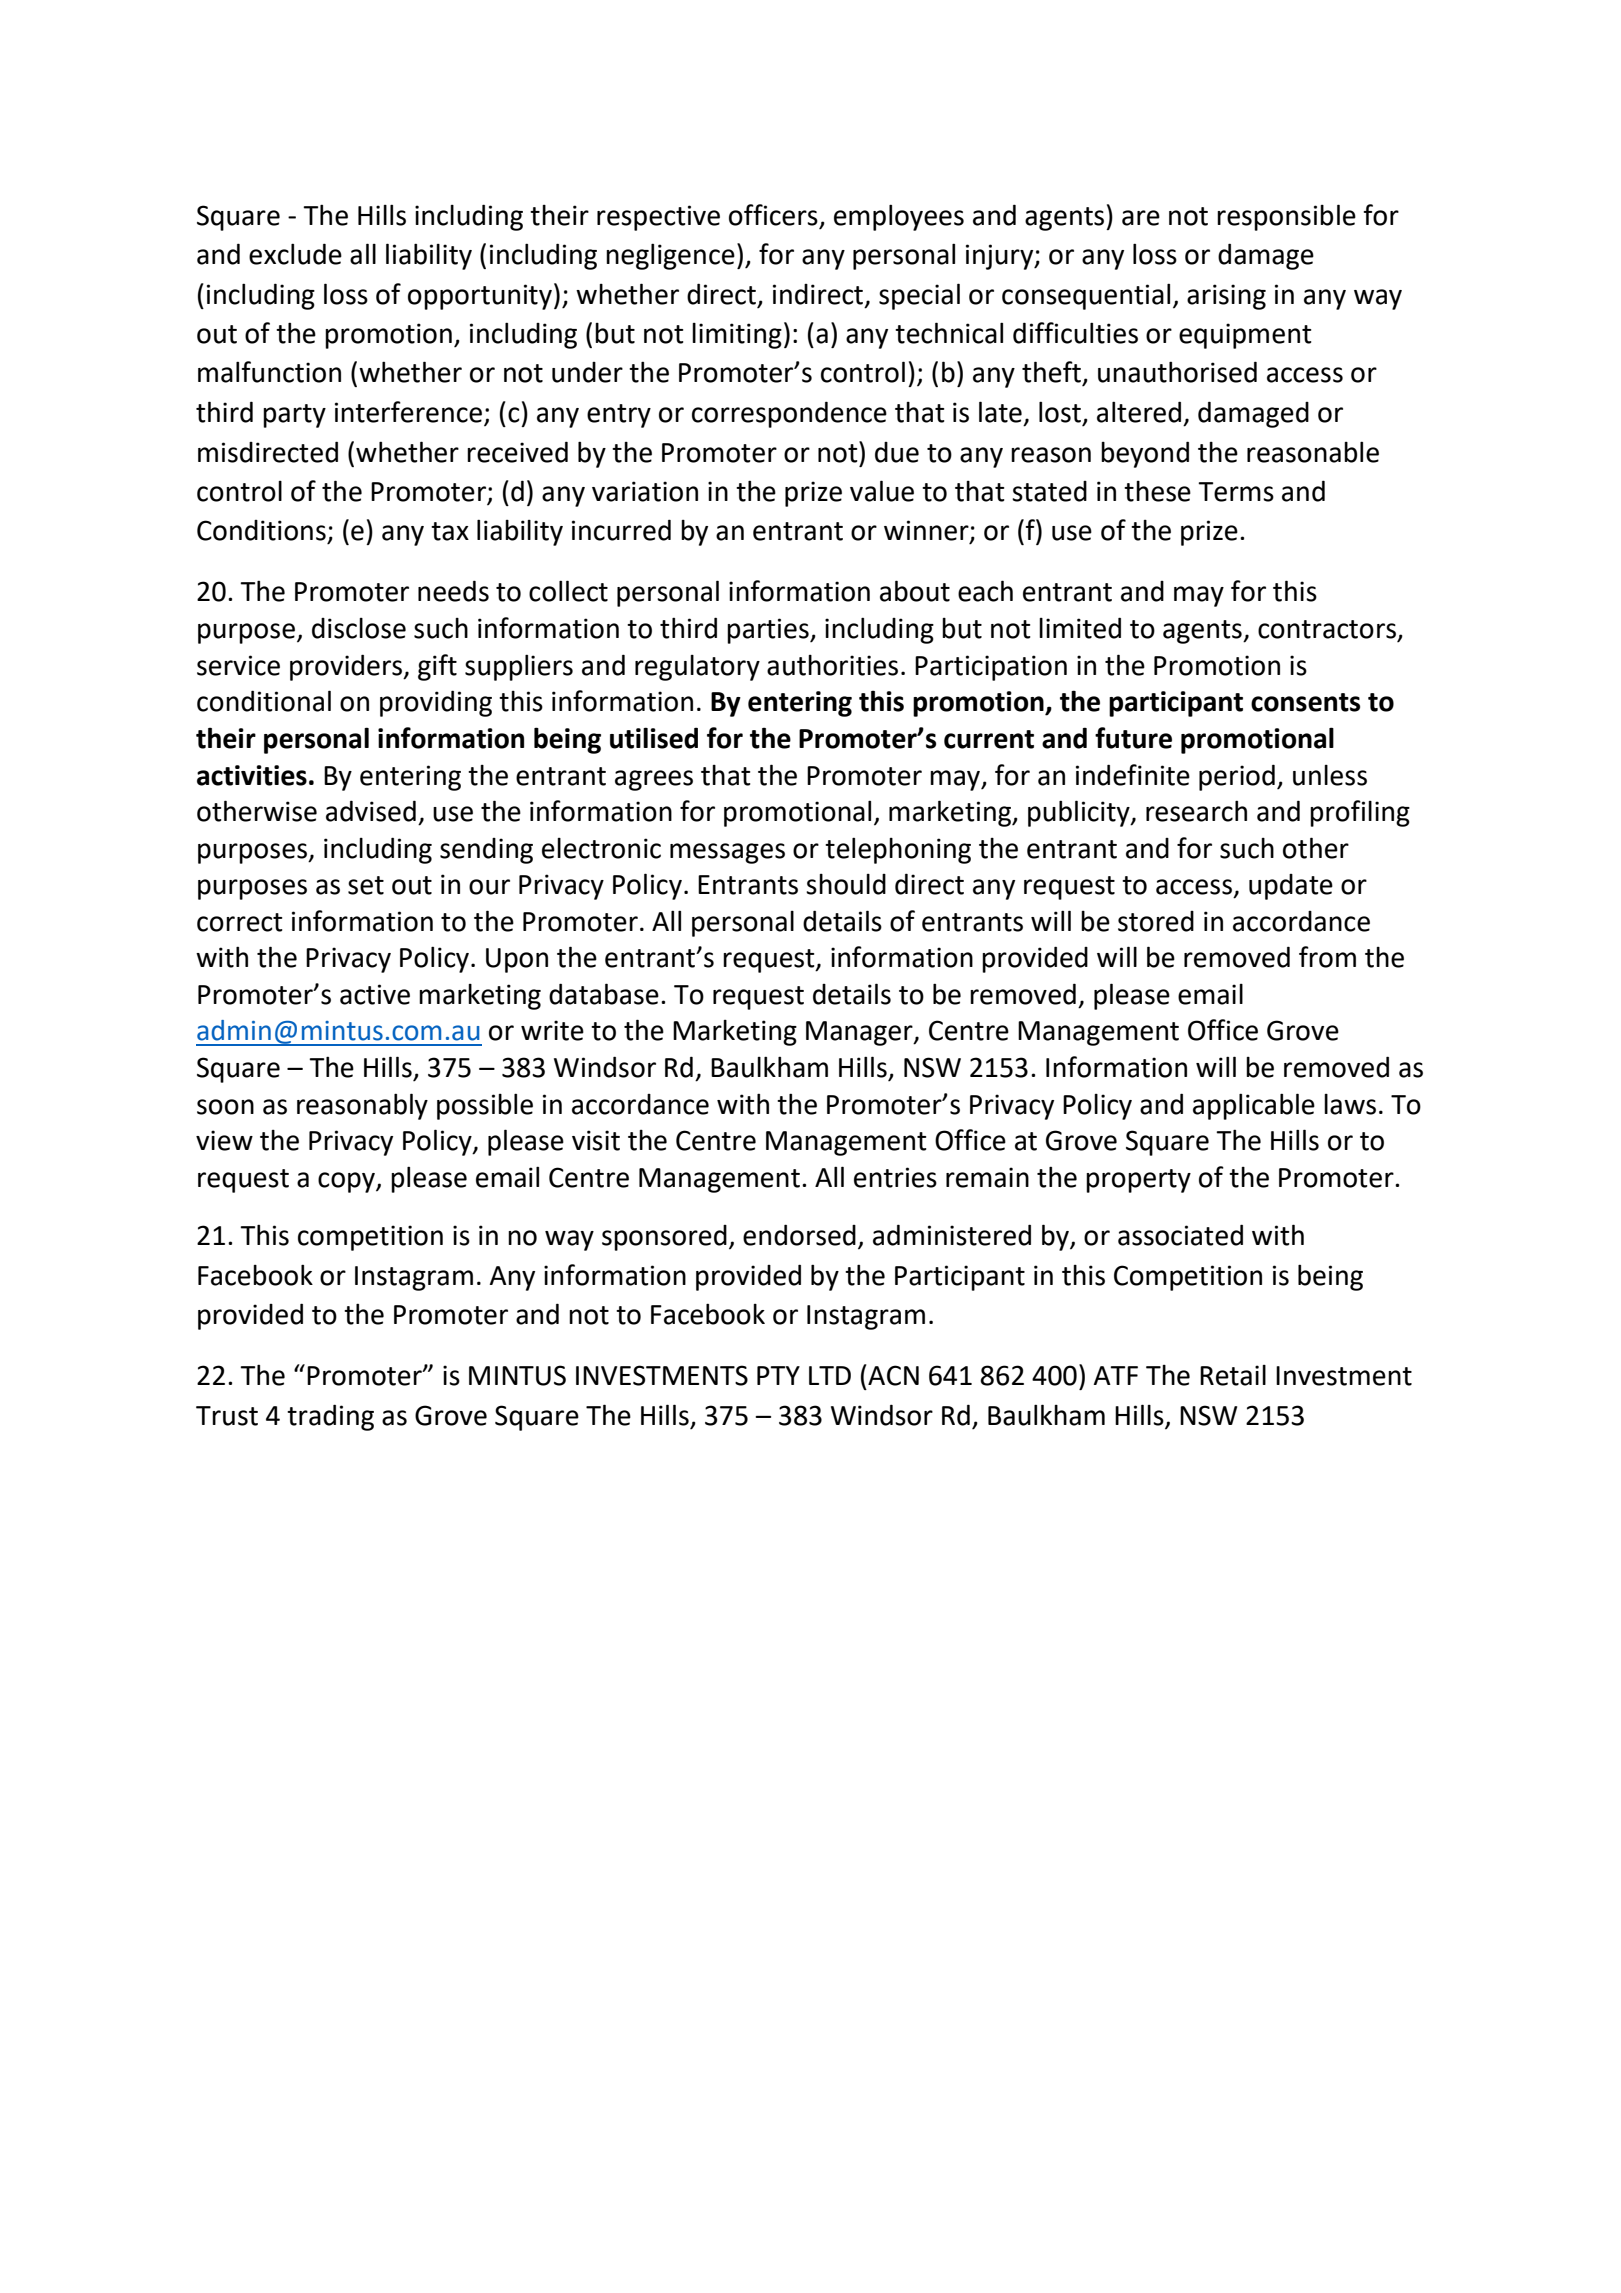 Image resolution: width=1621 pixels, height=2293 pixels. Describe the element at coordinates (1226, 297) in the page. I see `arising` at that location.
